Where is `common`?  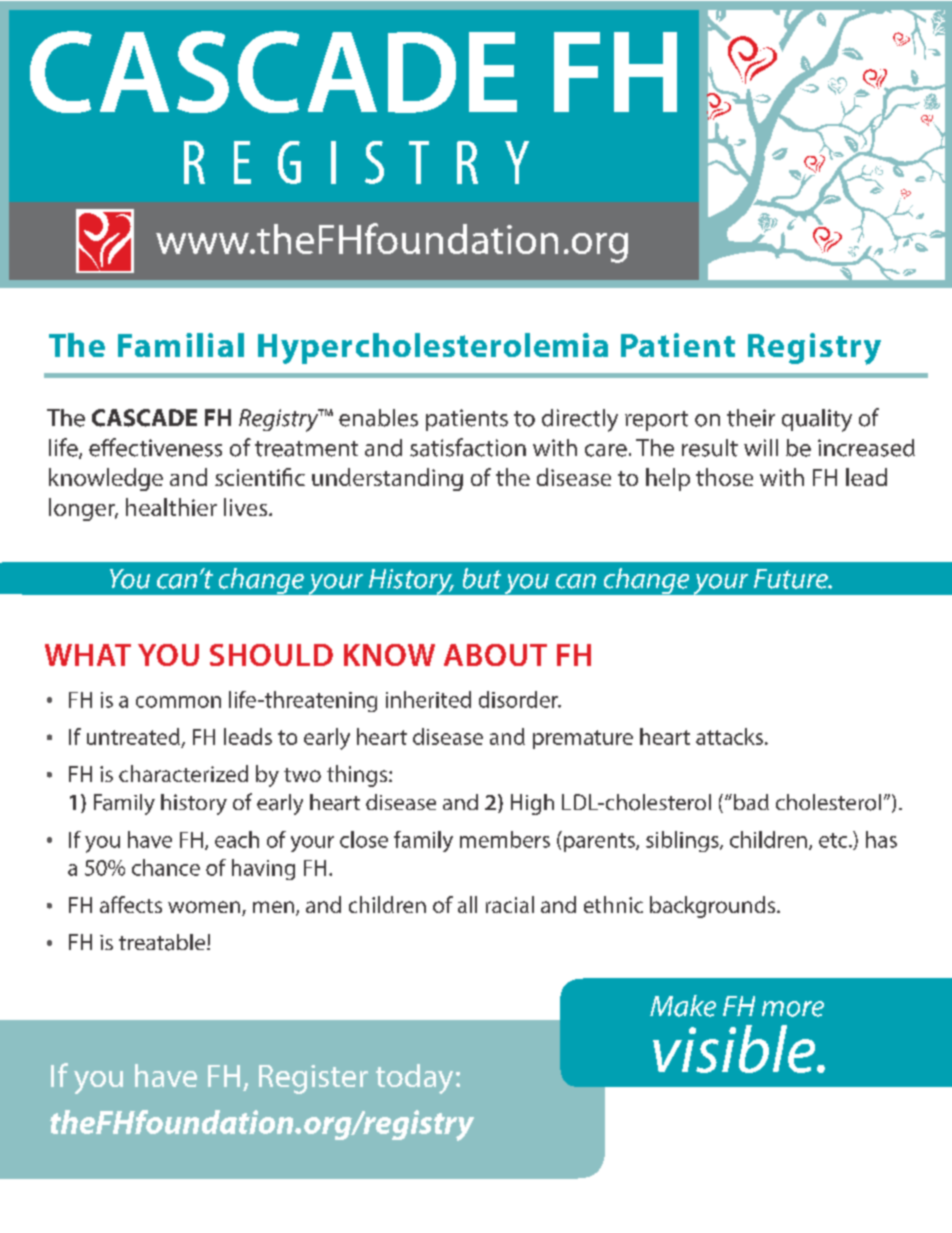 common is located at coordinates (178, 702).
